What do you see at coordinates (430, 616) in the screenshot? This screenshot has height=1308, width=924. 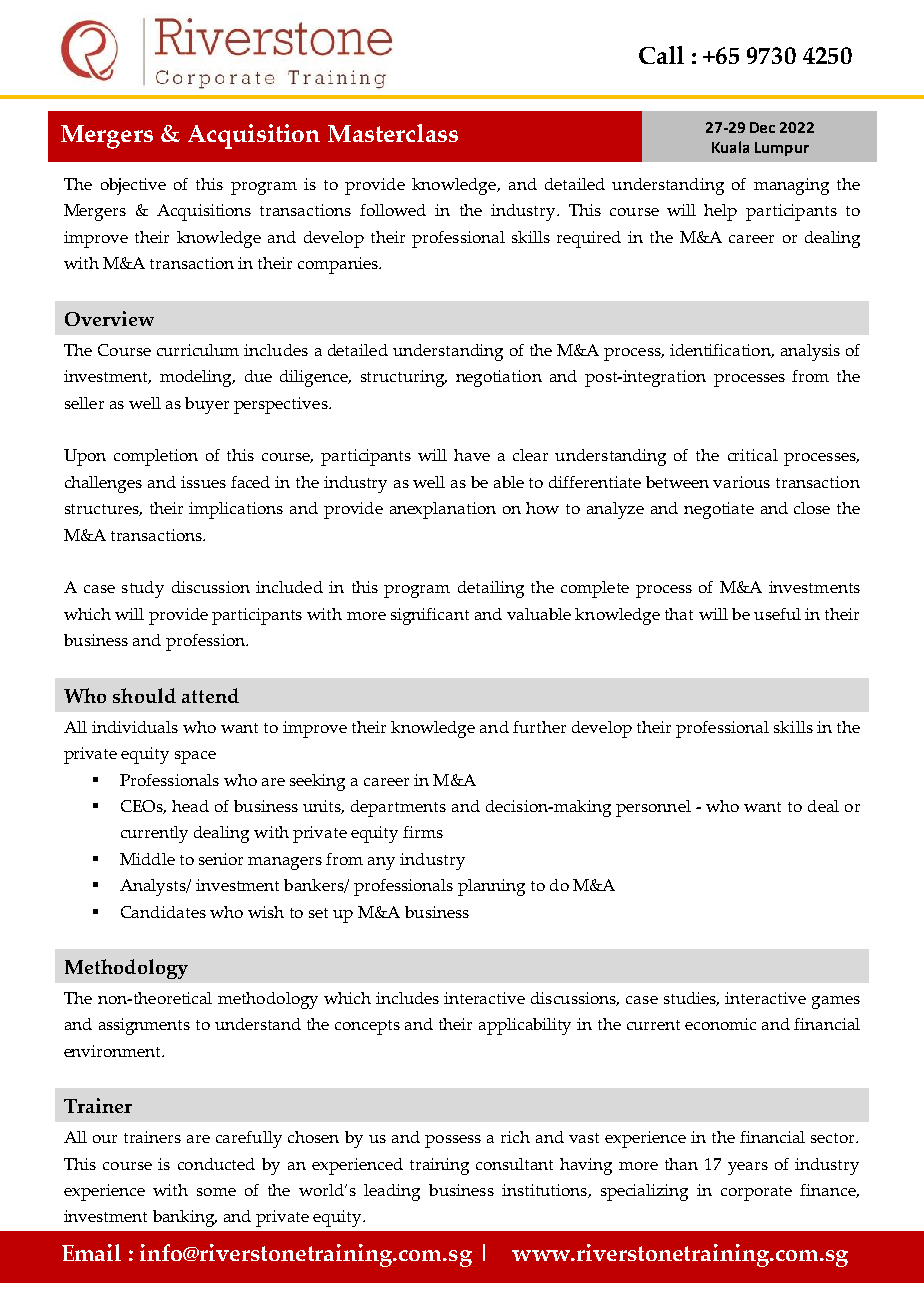 I see `significant` at bounding box center [430, 616].
